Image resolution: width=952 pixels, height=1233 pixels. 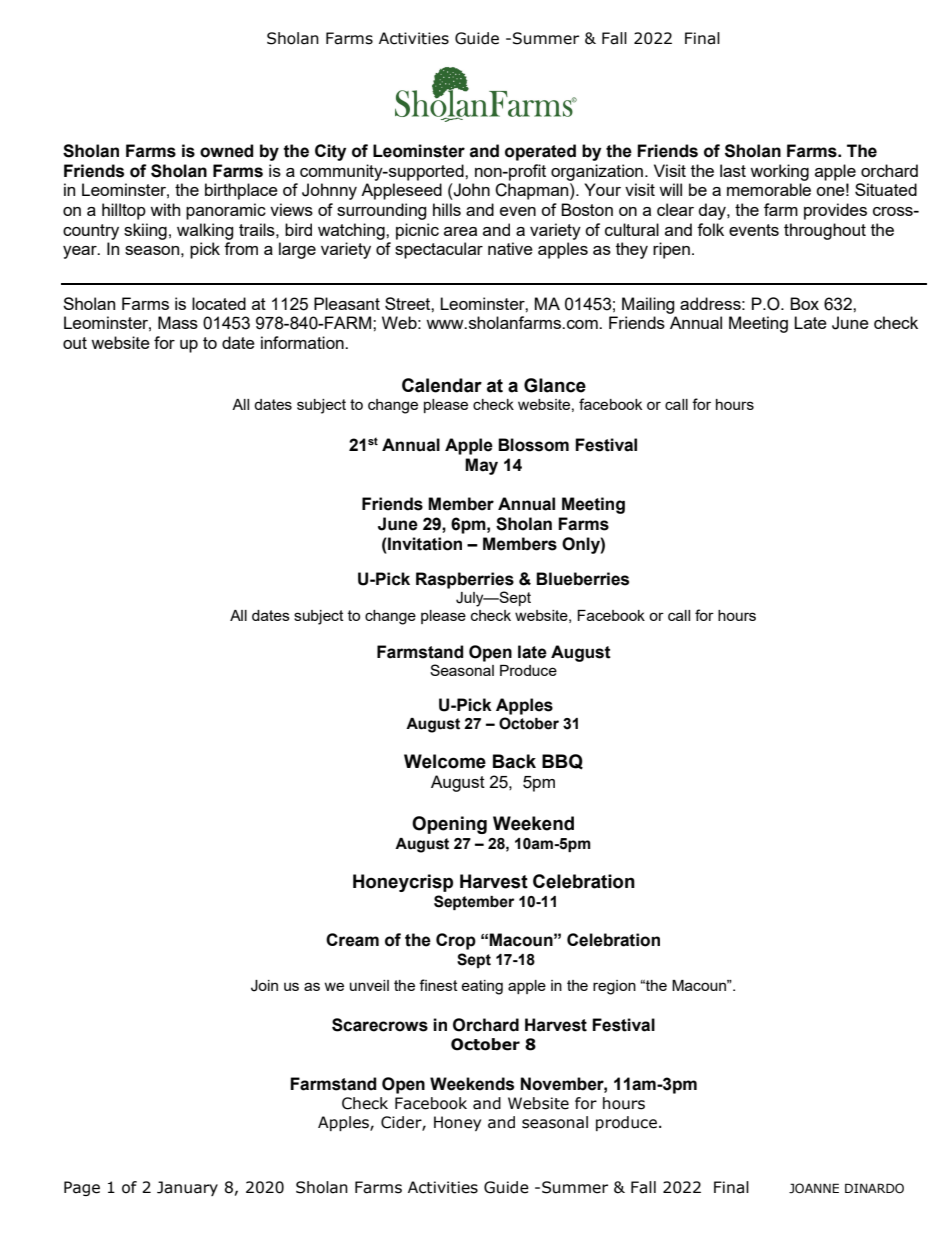 What do you see at coordinates (447, 209) in the screenshot?
I see `hills` at bounding box center [447, 209].
